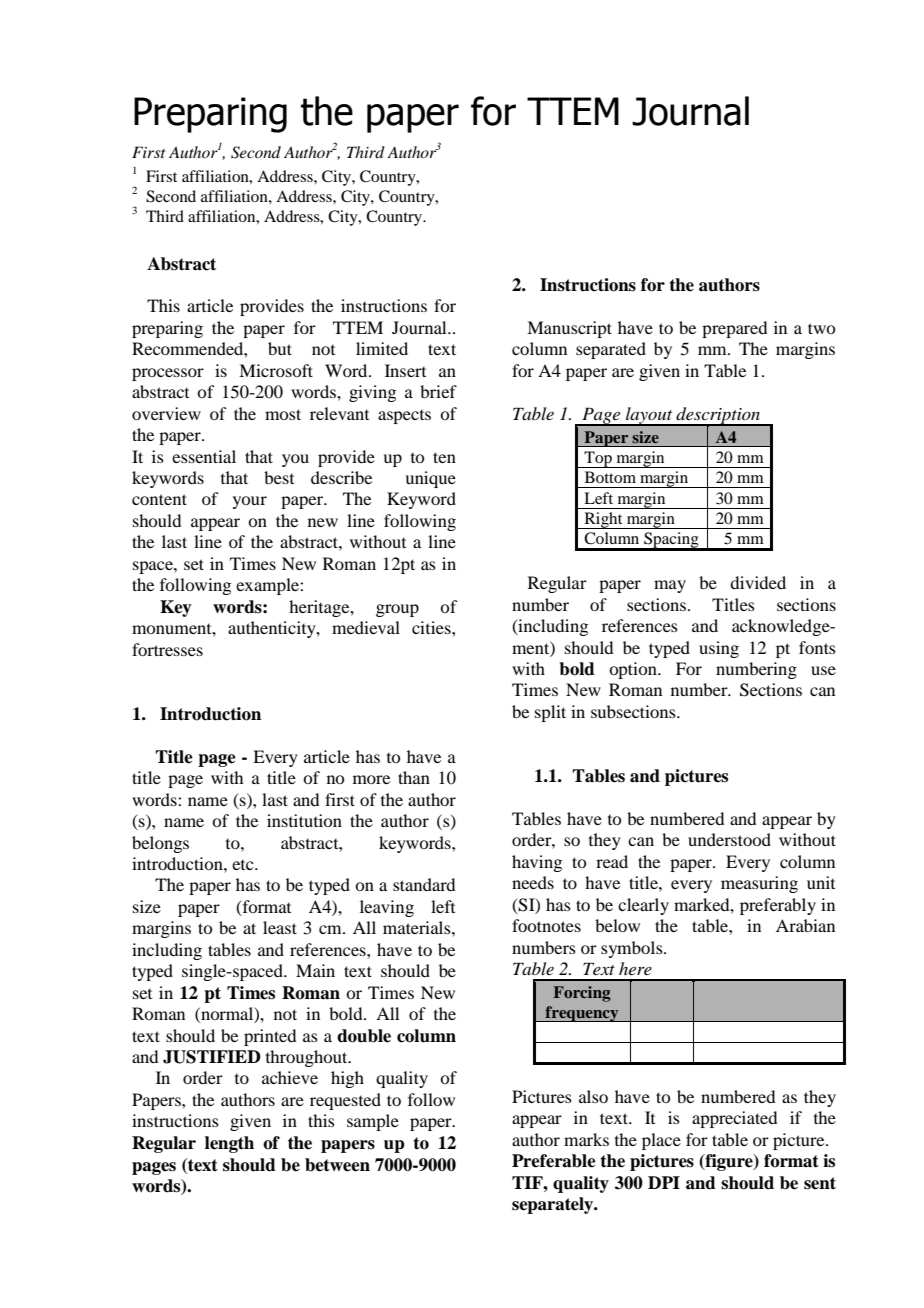 The width and height of the screenshot is (924, 1308). What do you see at coordinates (438, 391) in the screenshot?
I see `brief` at bounding box center [438, 391].
